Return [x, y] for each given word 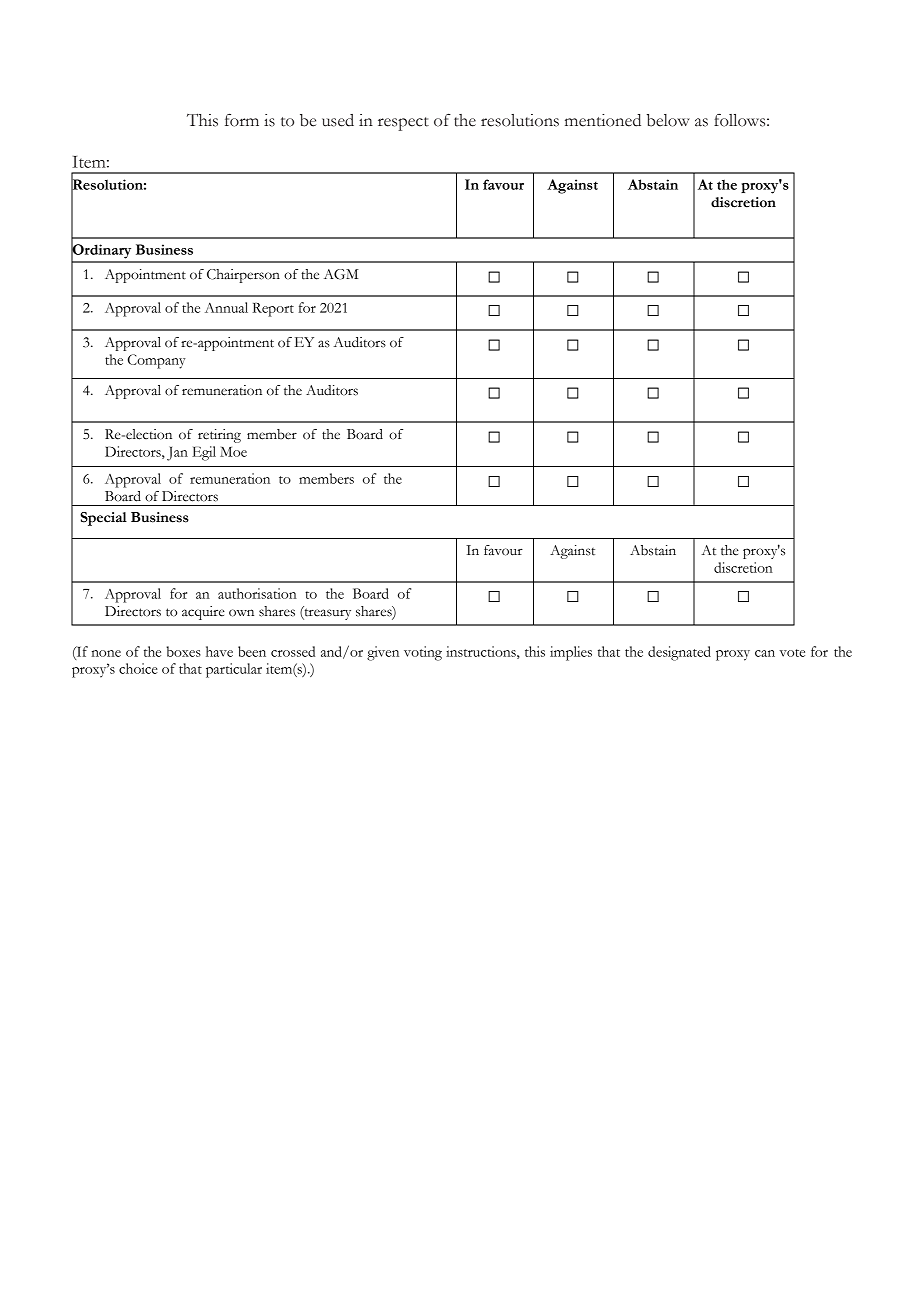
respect [403, 124]
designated [679, 653]
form [242, 120]
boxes [183, 651]
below [668, 120]
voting [423, 653]
